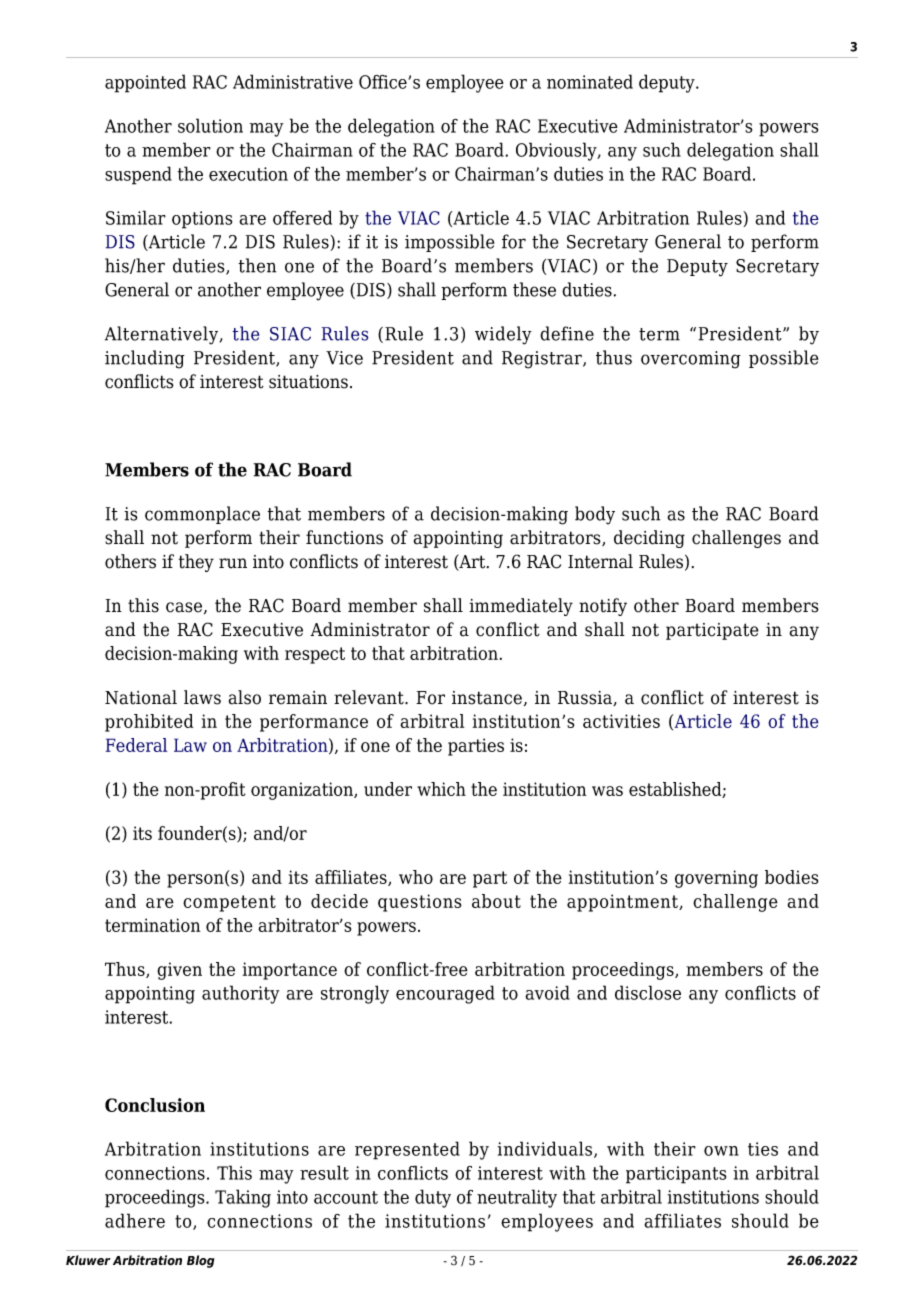 This screenshot has width=924, height=1308. Describe the element at coordinates (649, 539) in the screenshot. I see `deciding` at that location.
